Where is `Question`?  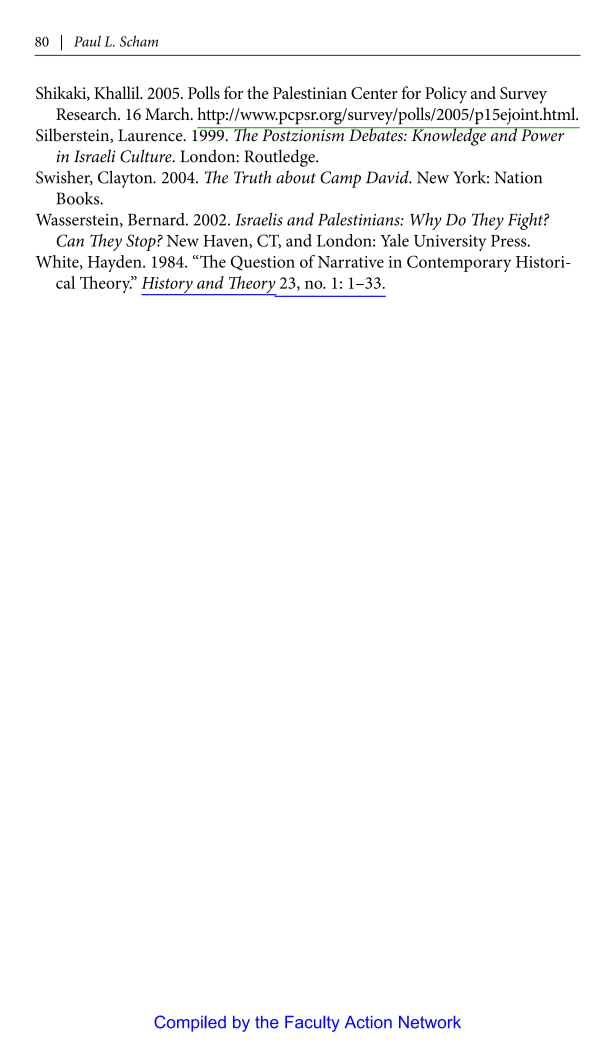
Question is located at coordinates (263, 263).
